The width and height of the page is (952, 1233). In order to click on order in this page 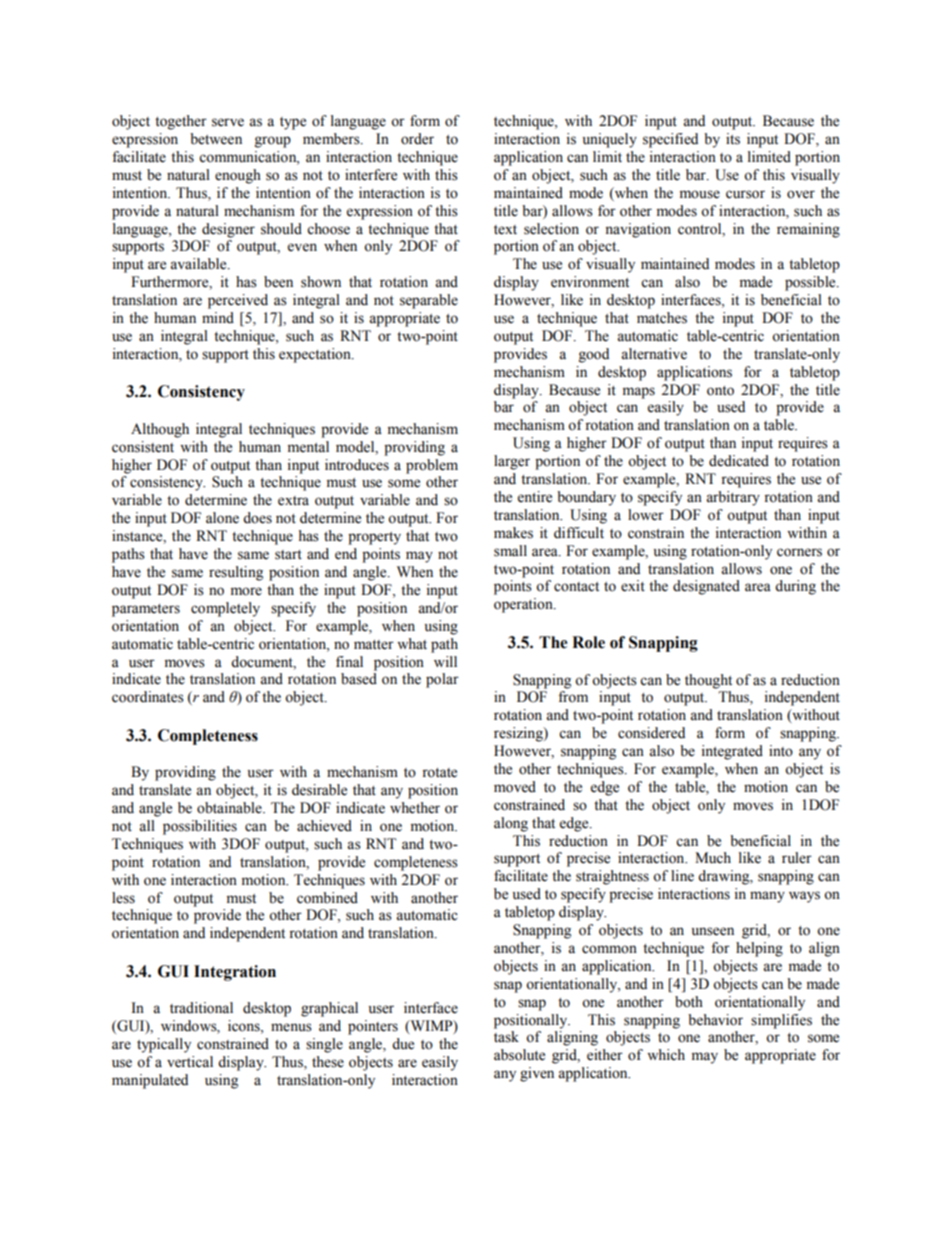, I will do `click(417, 139)`.
